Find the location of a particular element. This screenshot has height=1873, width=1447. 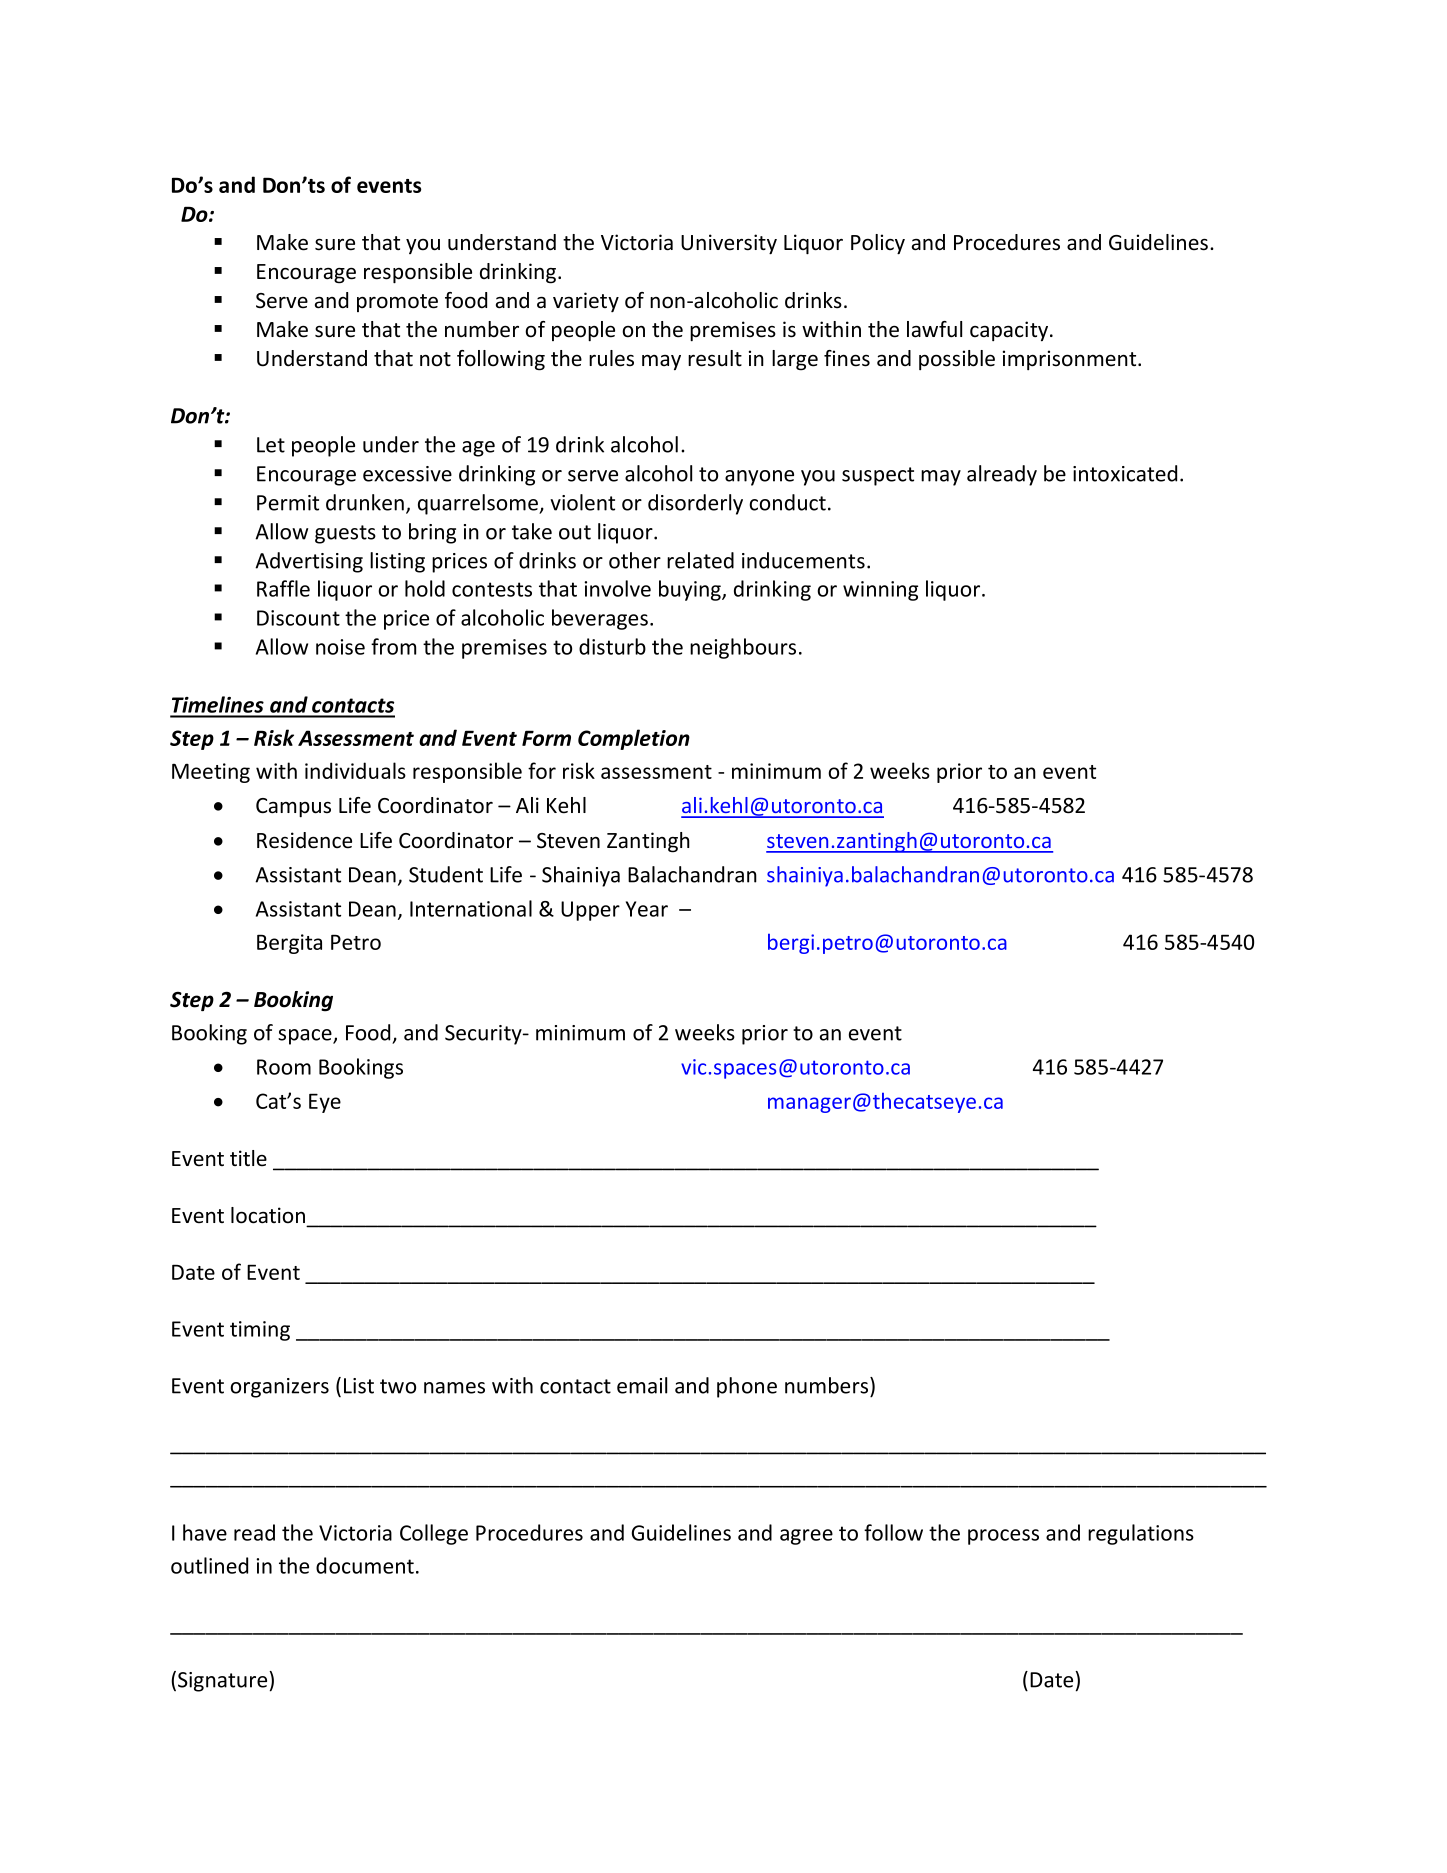

process is located at coordinates (1003, 1537).
